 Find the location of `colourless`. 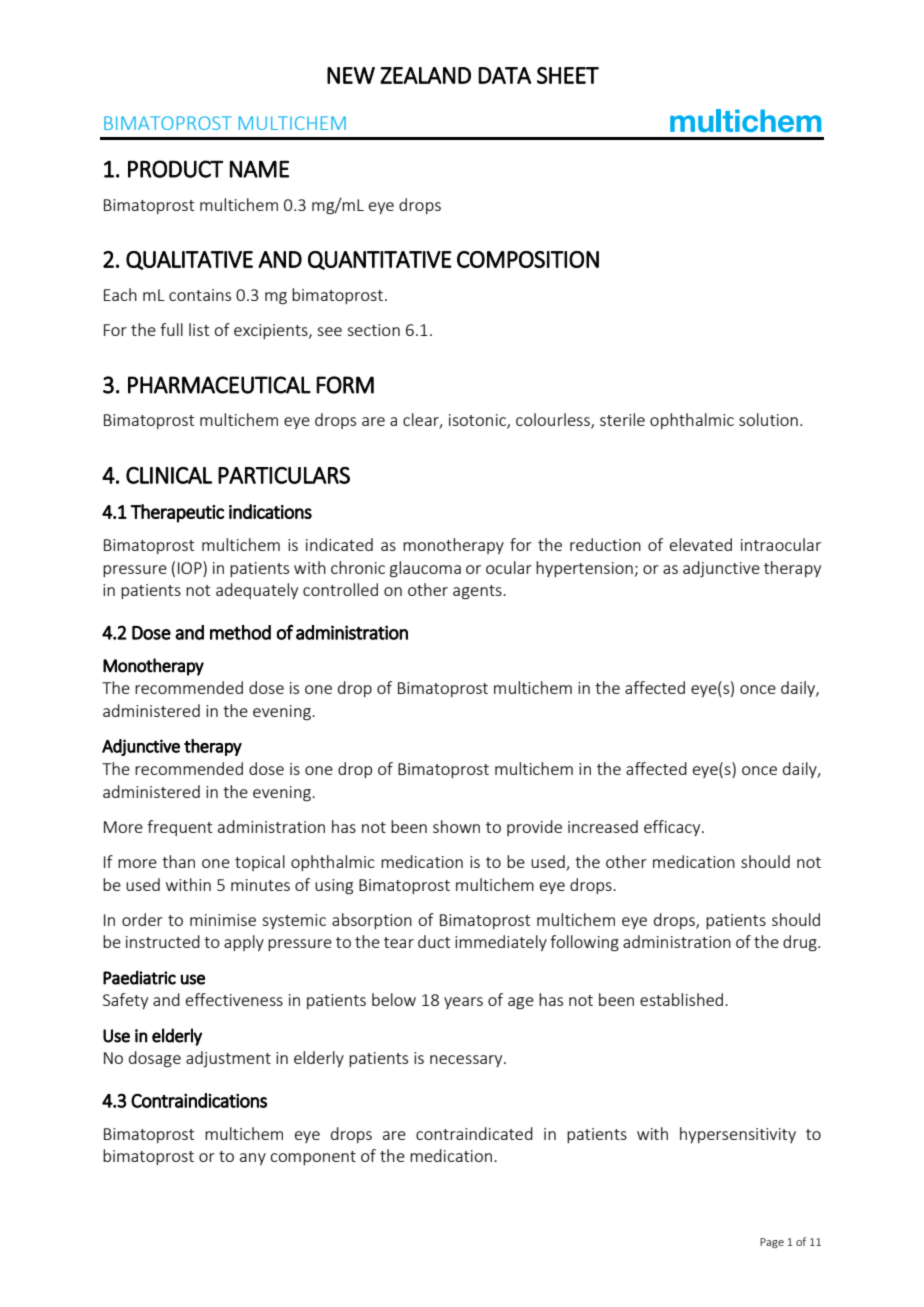

colourless is located at coordinates (554, 421).
